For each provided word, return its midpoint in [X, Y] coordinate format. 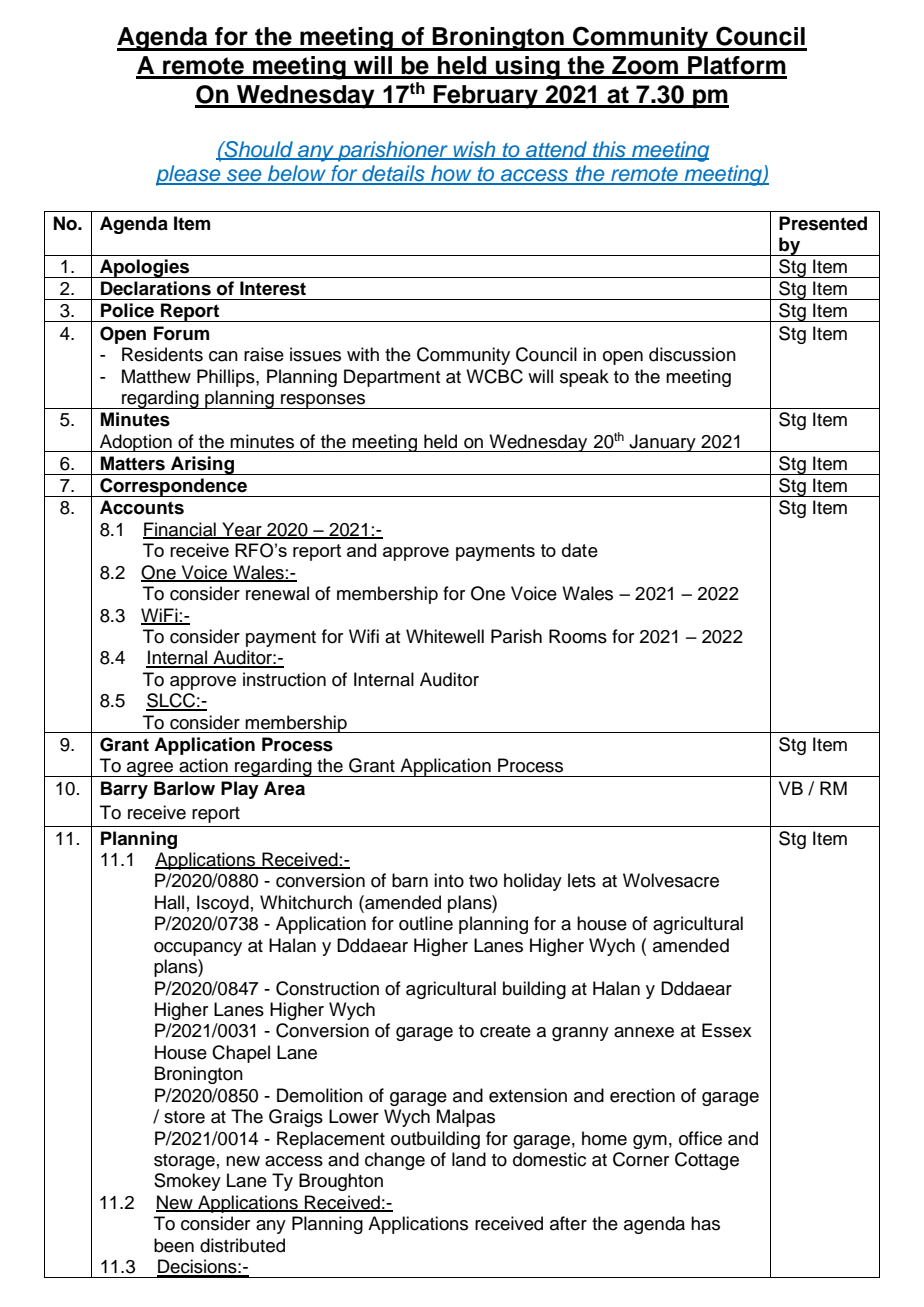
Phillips [227, 378]
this [609, 150]
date [580, 550]
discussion [692, 354]
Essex [727, 1030]
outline [426, 923]
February [486, 97]
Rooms [578, 636]
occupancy [198, 949]
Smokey [187, 1182]
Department [392, 378]
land [469, 1159]
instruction [284, 679]
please [189, 175]
